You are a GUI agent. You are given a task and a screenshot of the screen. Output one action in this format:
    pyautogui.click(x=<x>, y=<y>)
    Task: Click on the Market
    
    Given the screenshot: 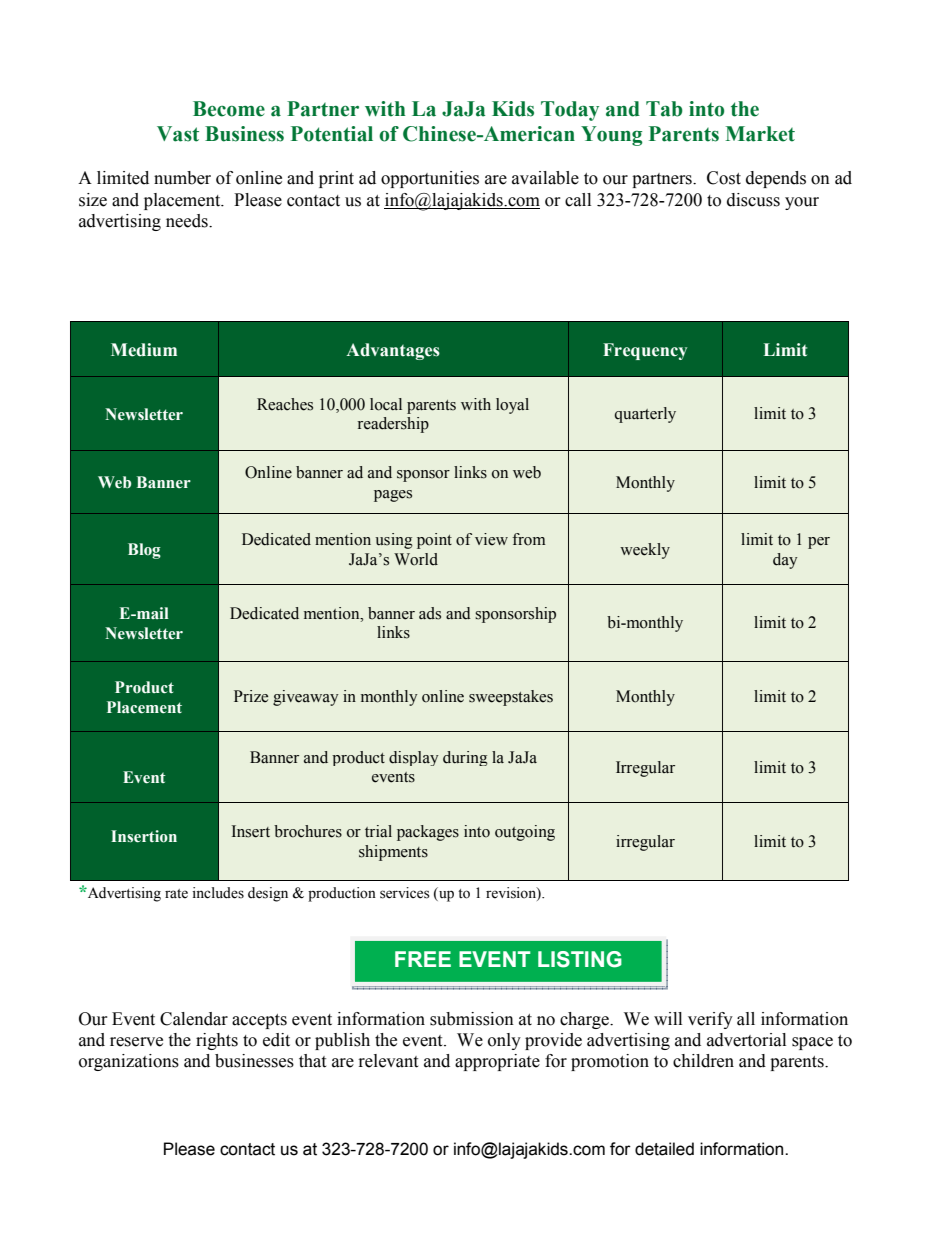 What is the action you would take?
    pyautogui.click(x=760, y=134)
